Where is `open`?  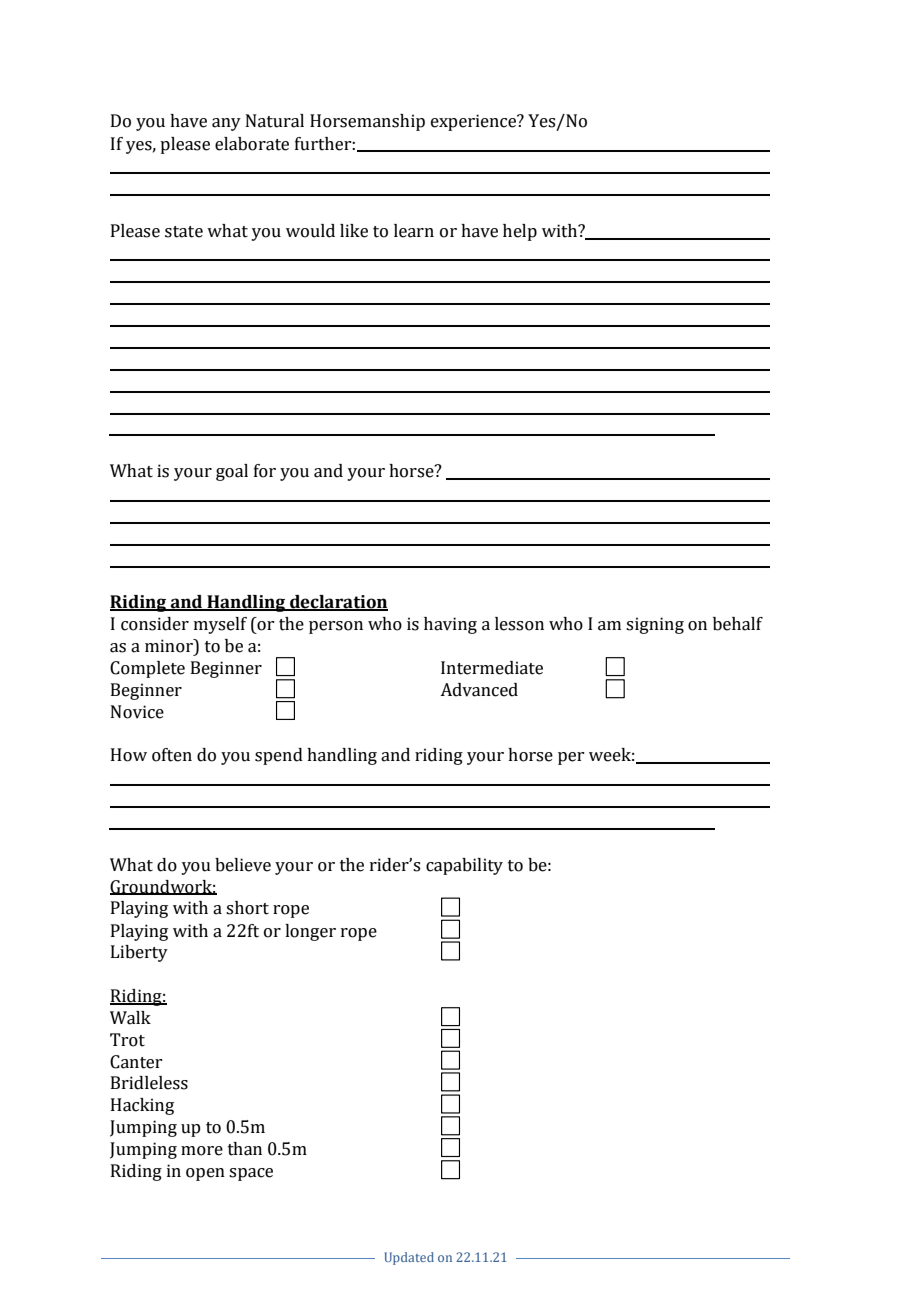 open is located at coordinates (205, 1174).
